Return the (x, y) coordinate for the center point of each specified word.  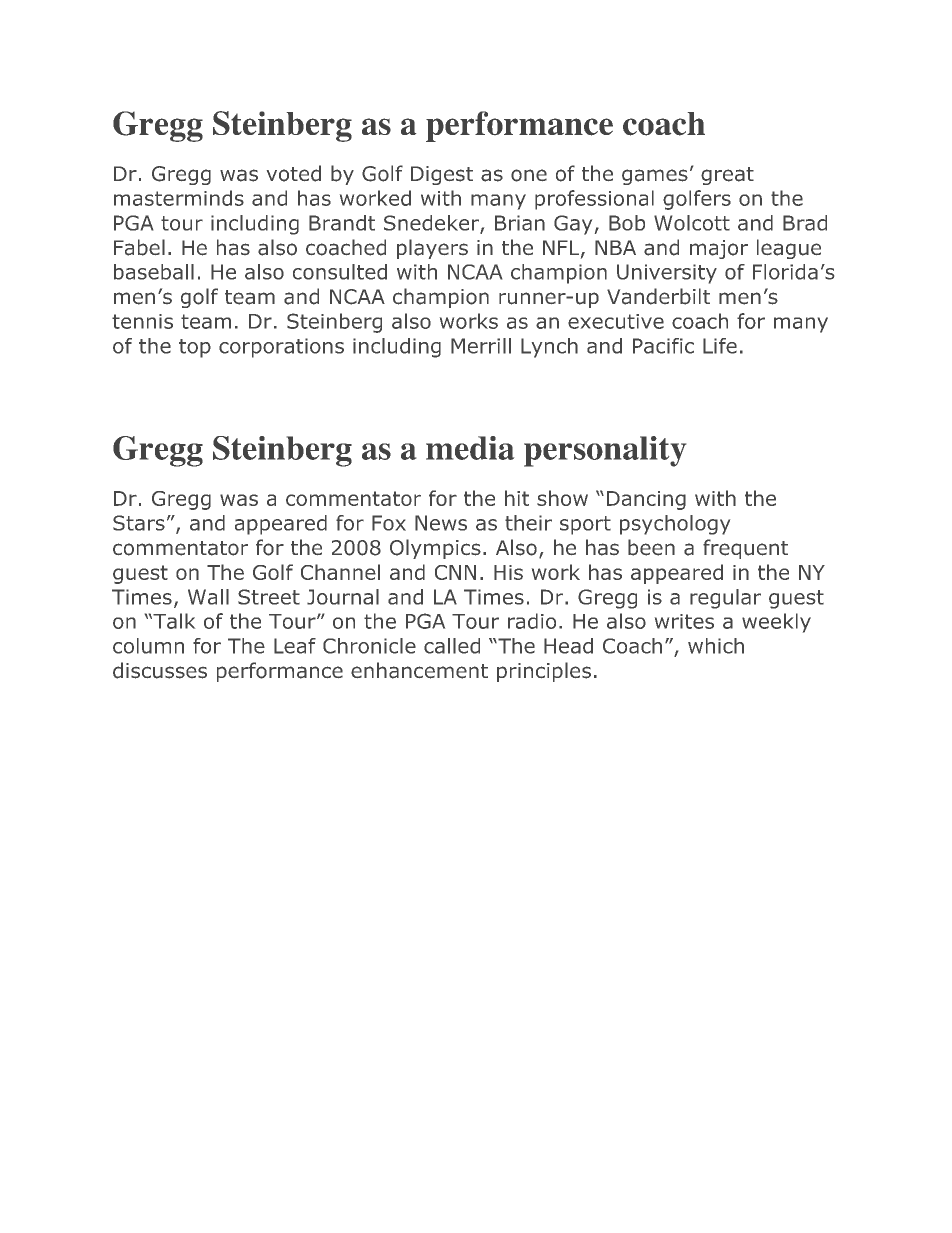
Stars (139, 523)
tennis (142, 321)
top (195, 348)
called (452, 646)
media (470, 448)
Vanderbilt (658, 296)
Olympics (435, 549)
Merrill (481, 346)
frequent (745, 549)
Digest (442, 175)
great (727, 176)
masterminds (179, 198)
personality (605, 451)
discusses (160, 670)
